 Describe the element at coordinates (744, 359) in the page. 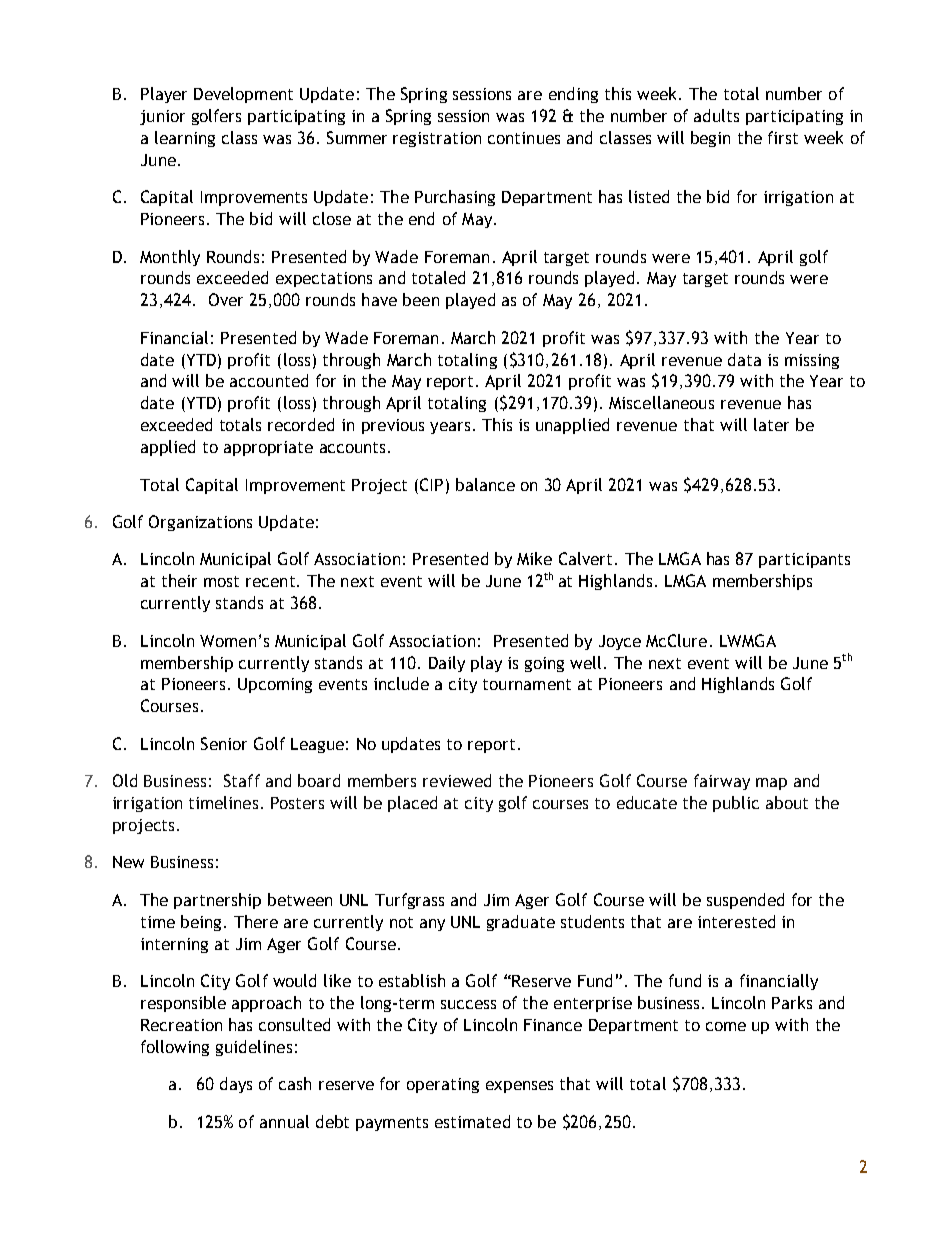

I see `data` at that location.
